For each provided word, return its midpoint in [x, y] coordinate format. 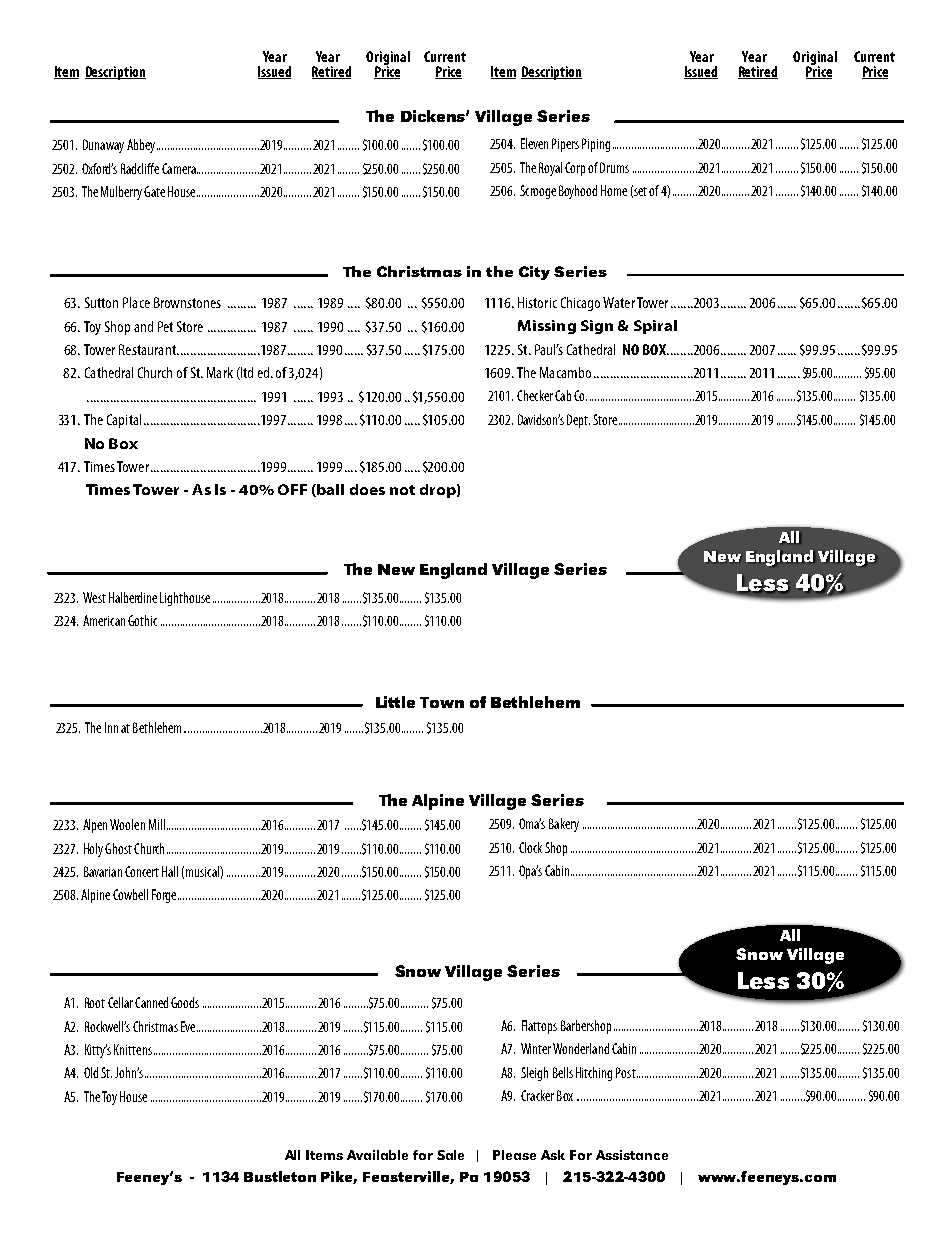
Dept [578, 421]
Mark [220, 372]
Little [395, 702]
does [367, 489]
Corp [575, 169]
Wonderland [581, 1048]
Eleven [534, 143]
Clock [530, 847]
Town [442, 702]
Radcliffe [140, 168]
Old [91, 1072]
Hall [170, 871]
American [104, 620]
